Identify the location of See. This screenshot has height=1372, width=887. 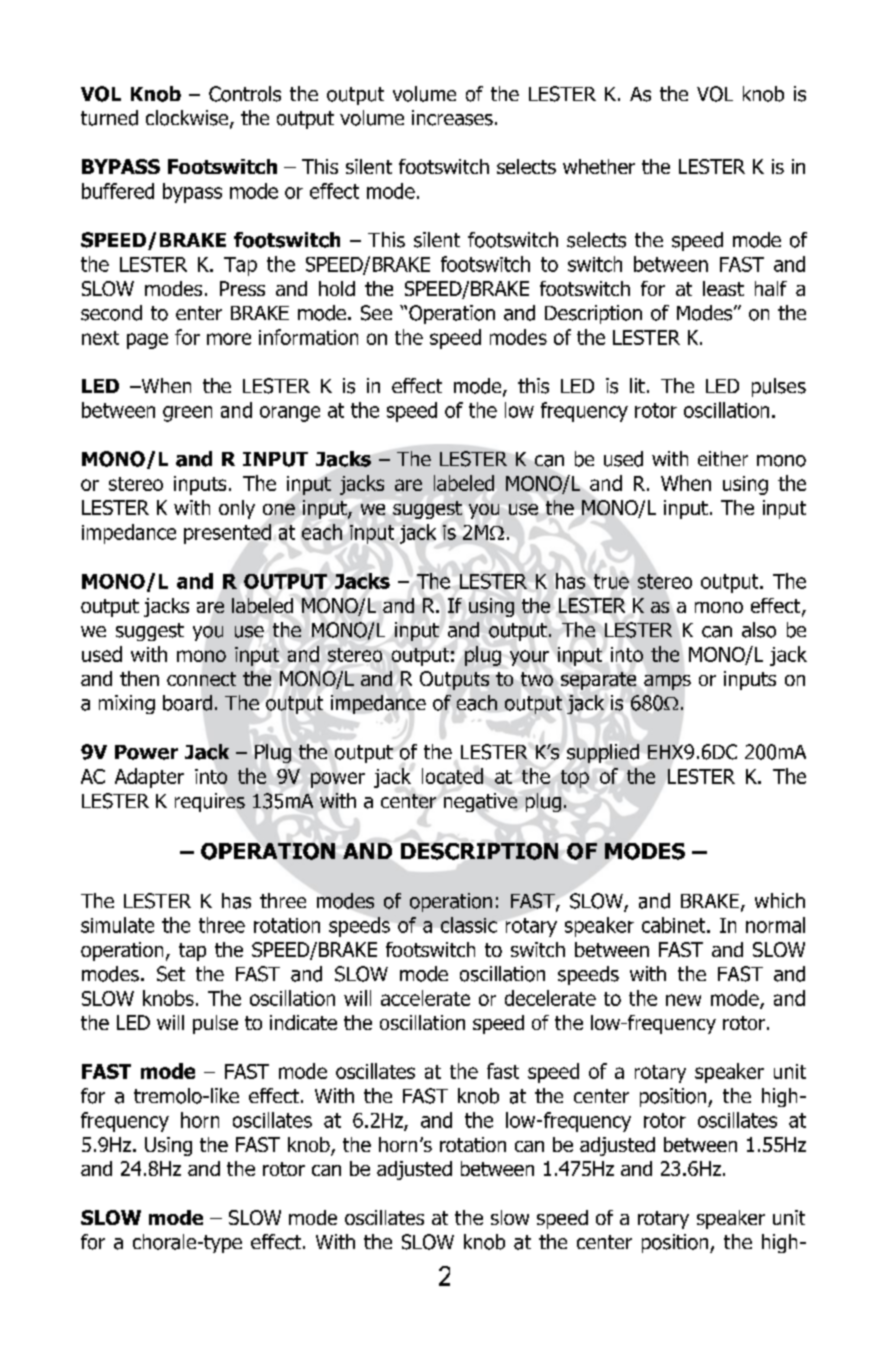
(376, 313).
